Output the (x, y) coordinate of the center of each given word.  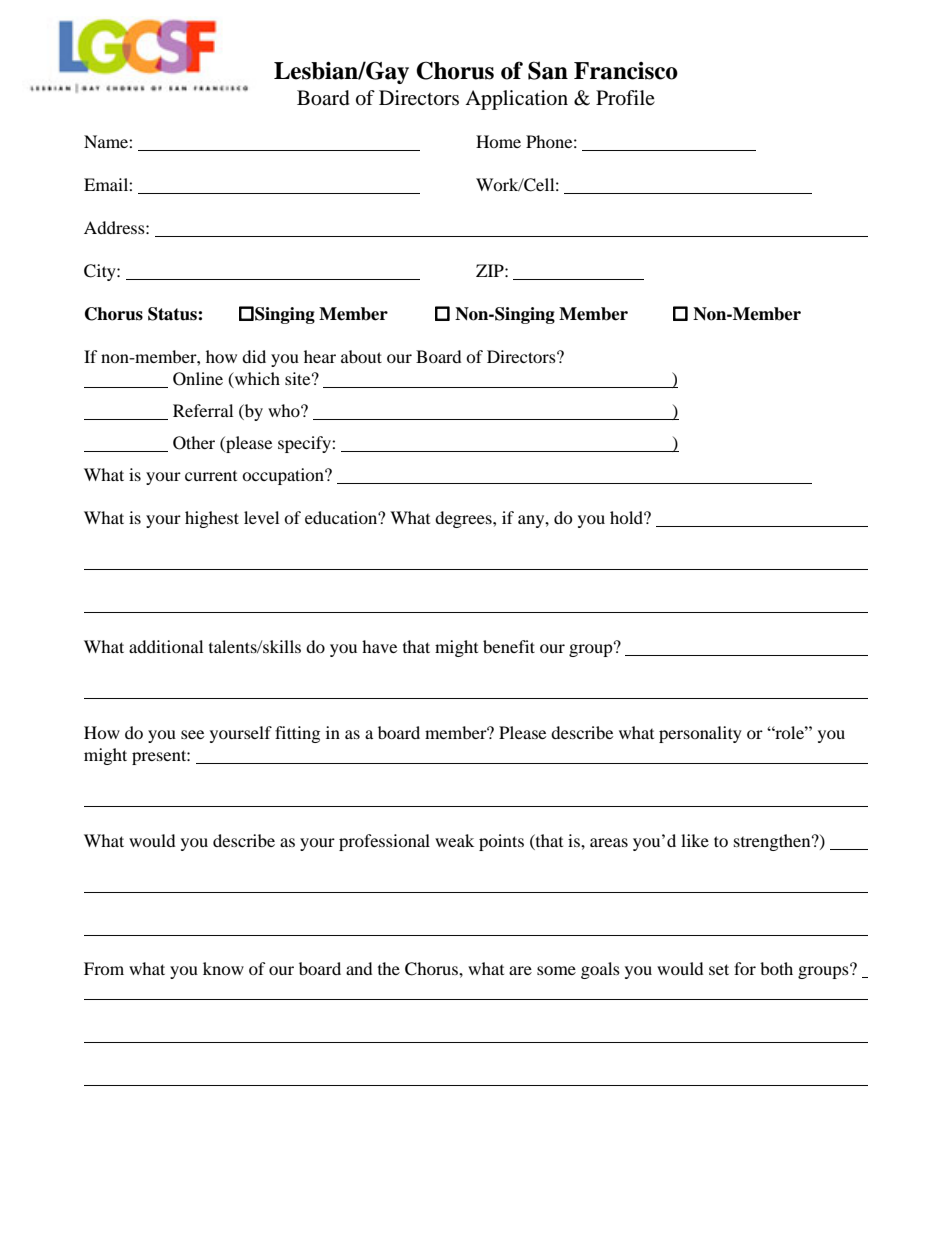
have (379, 646)
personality (700, 734)
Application (516, 100)
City (101, 272)
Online (198, 379)
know (223, 968)
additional (166, 646)
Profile (625, 98)
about (361, 356)
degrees (464, 519)
